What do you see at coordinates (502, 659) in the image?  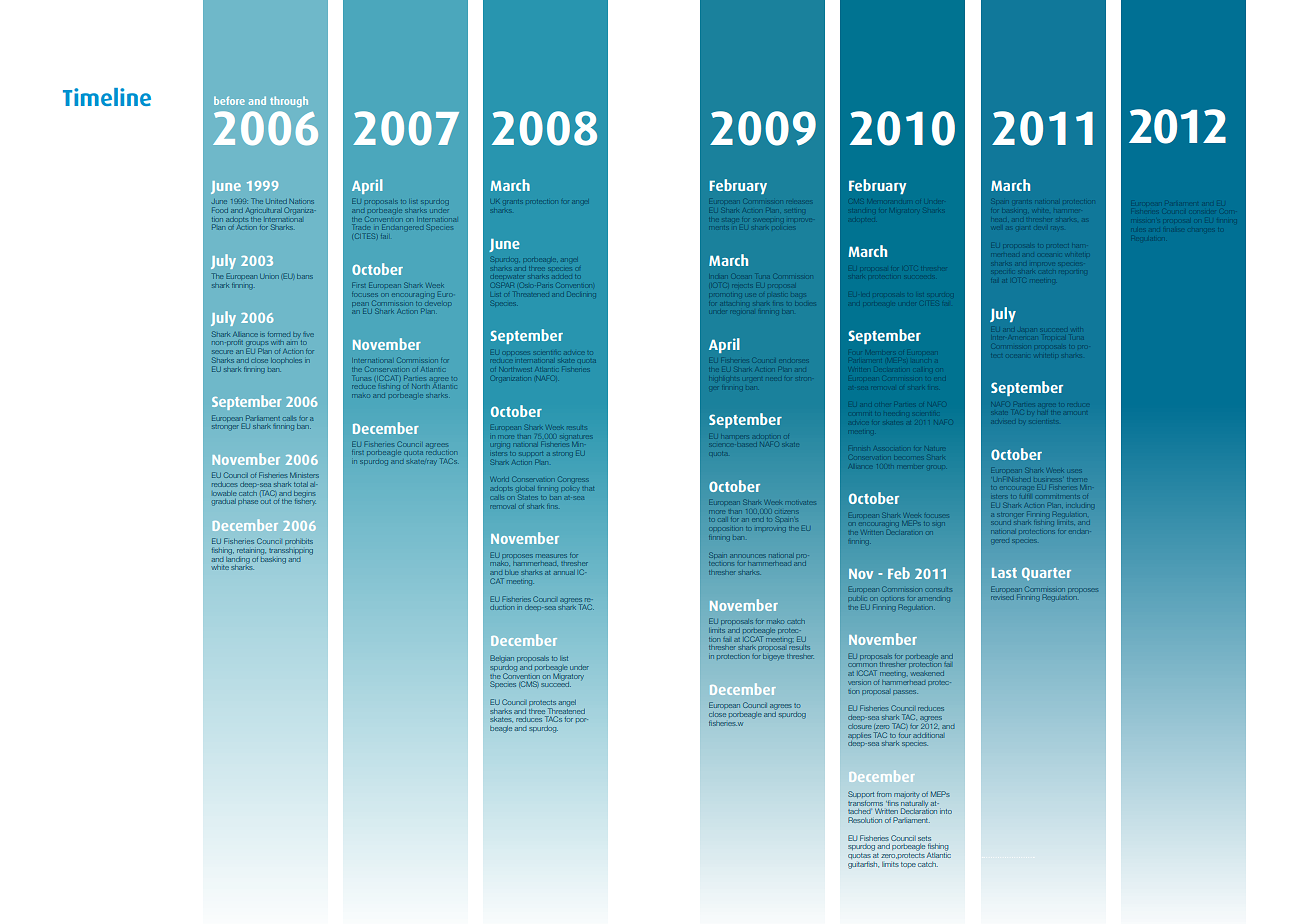 I see `Belgian` at bounding box center [502, 659].
